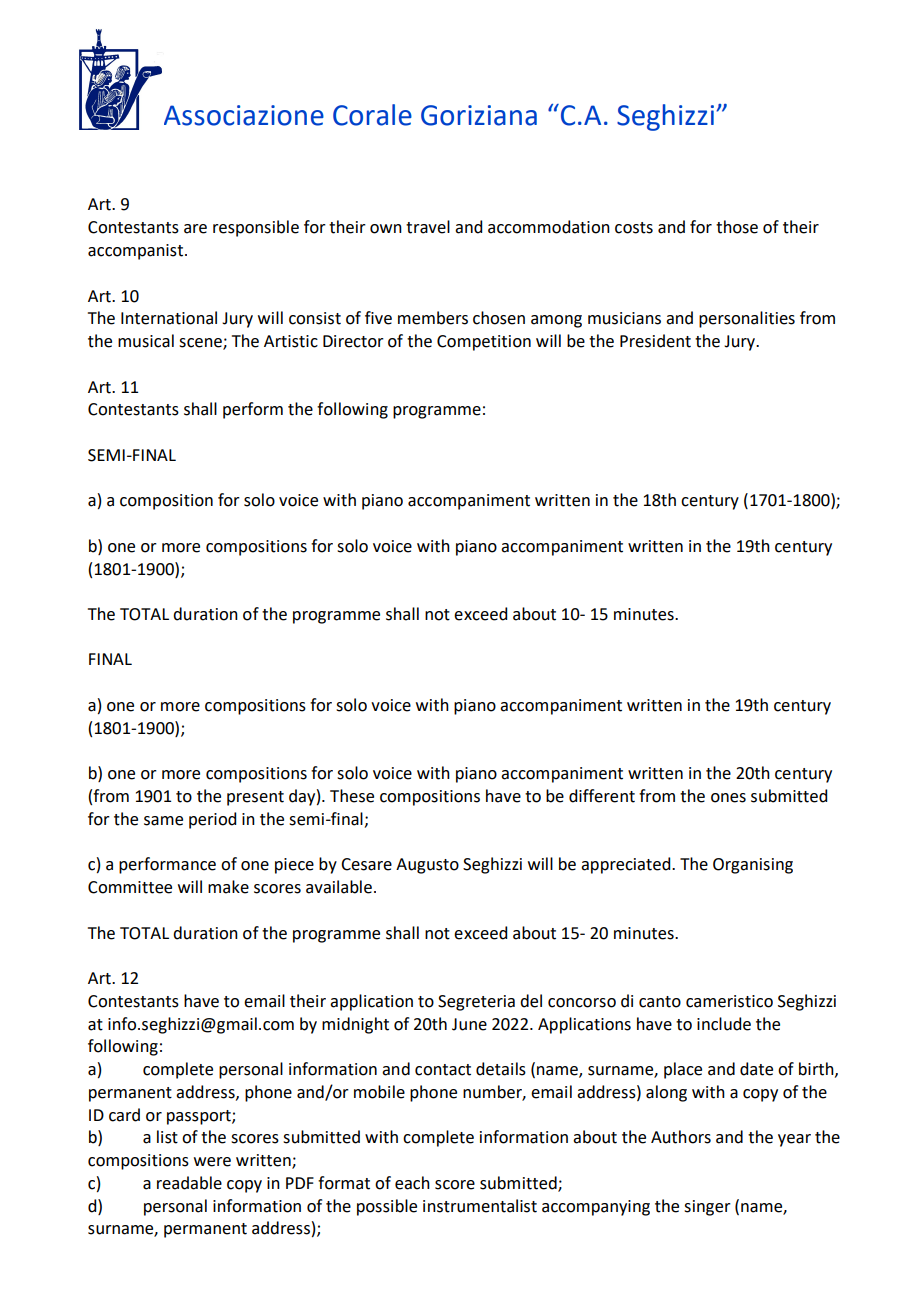 This page has width=924, height=1308. I want to click on Organising, so click(753, 866).
